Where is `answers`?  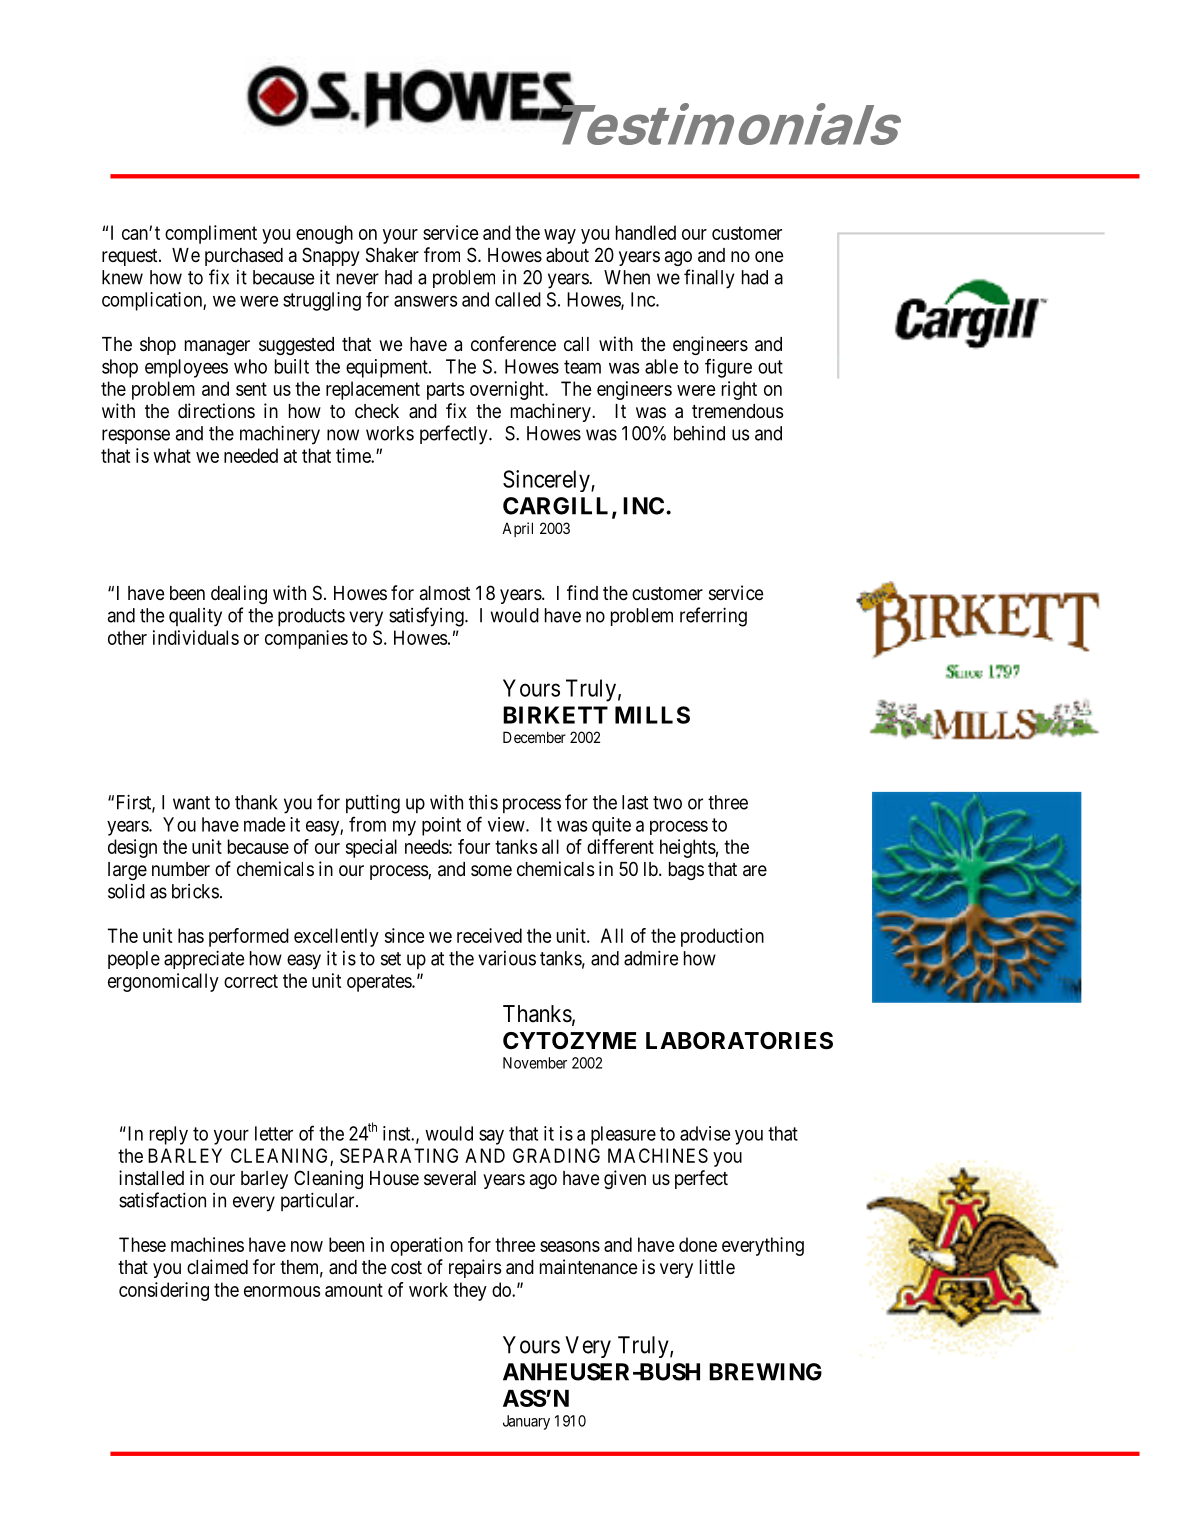
answers is located at coordinates (426, 301).
